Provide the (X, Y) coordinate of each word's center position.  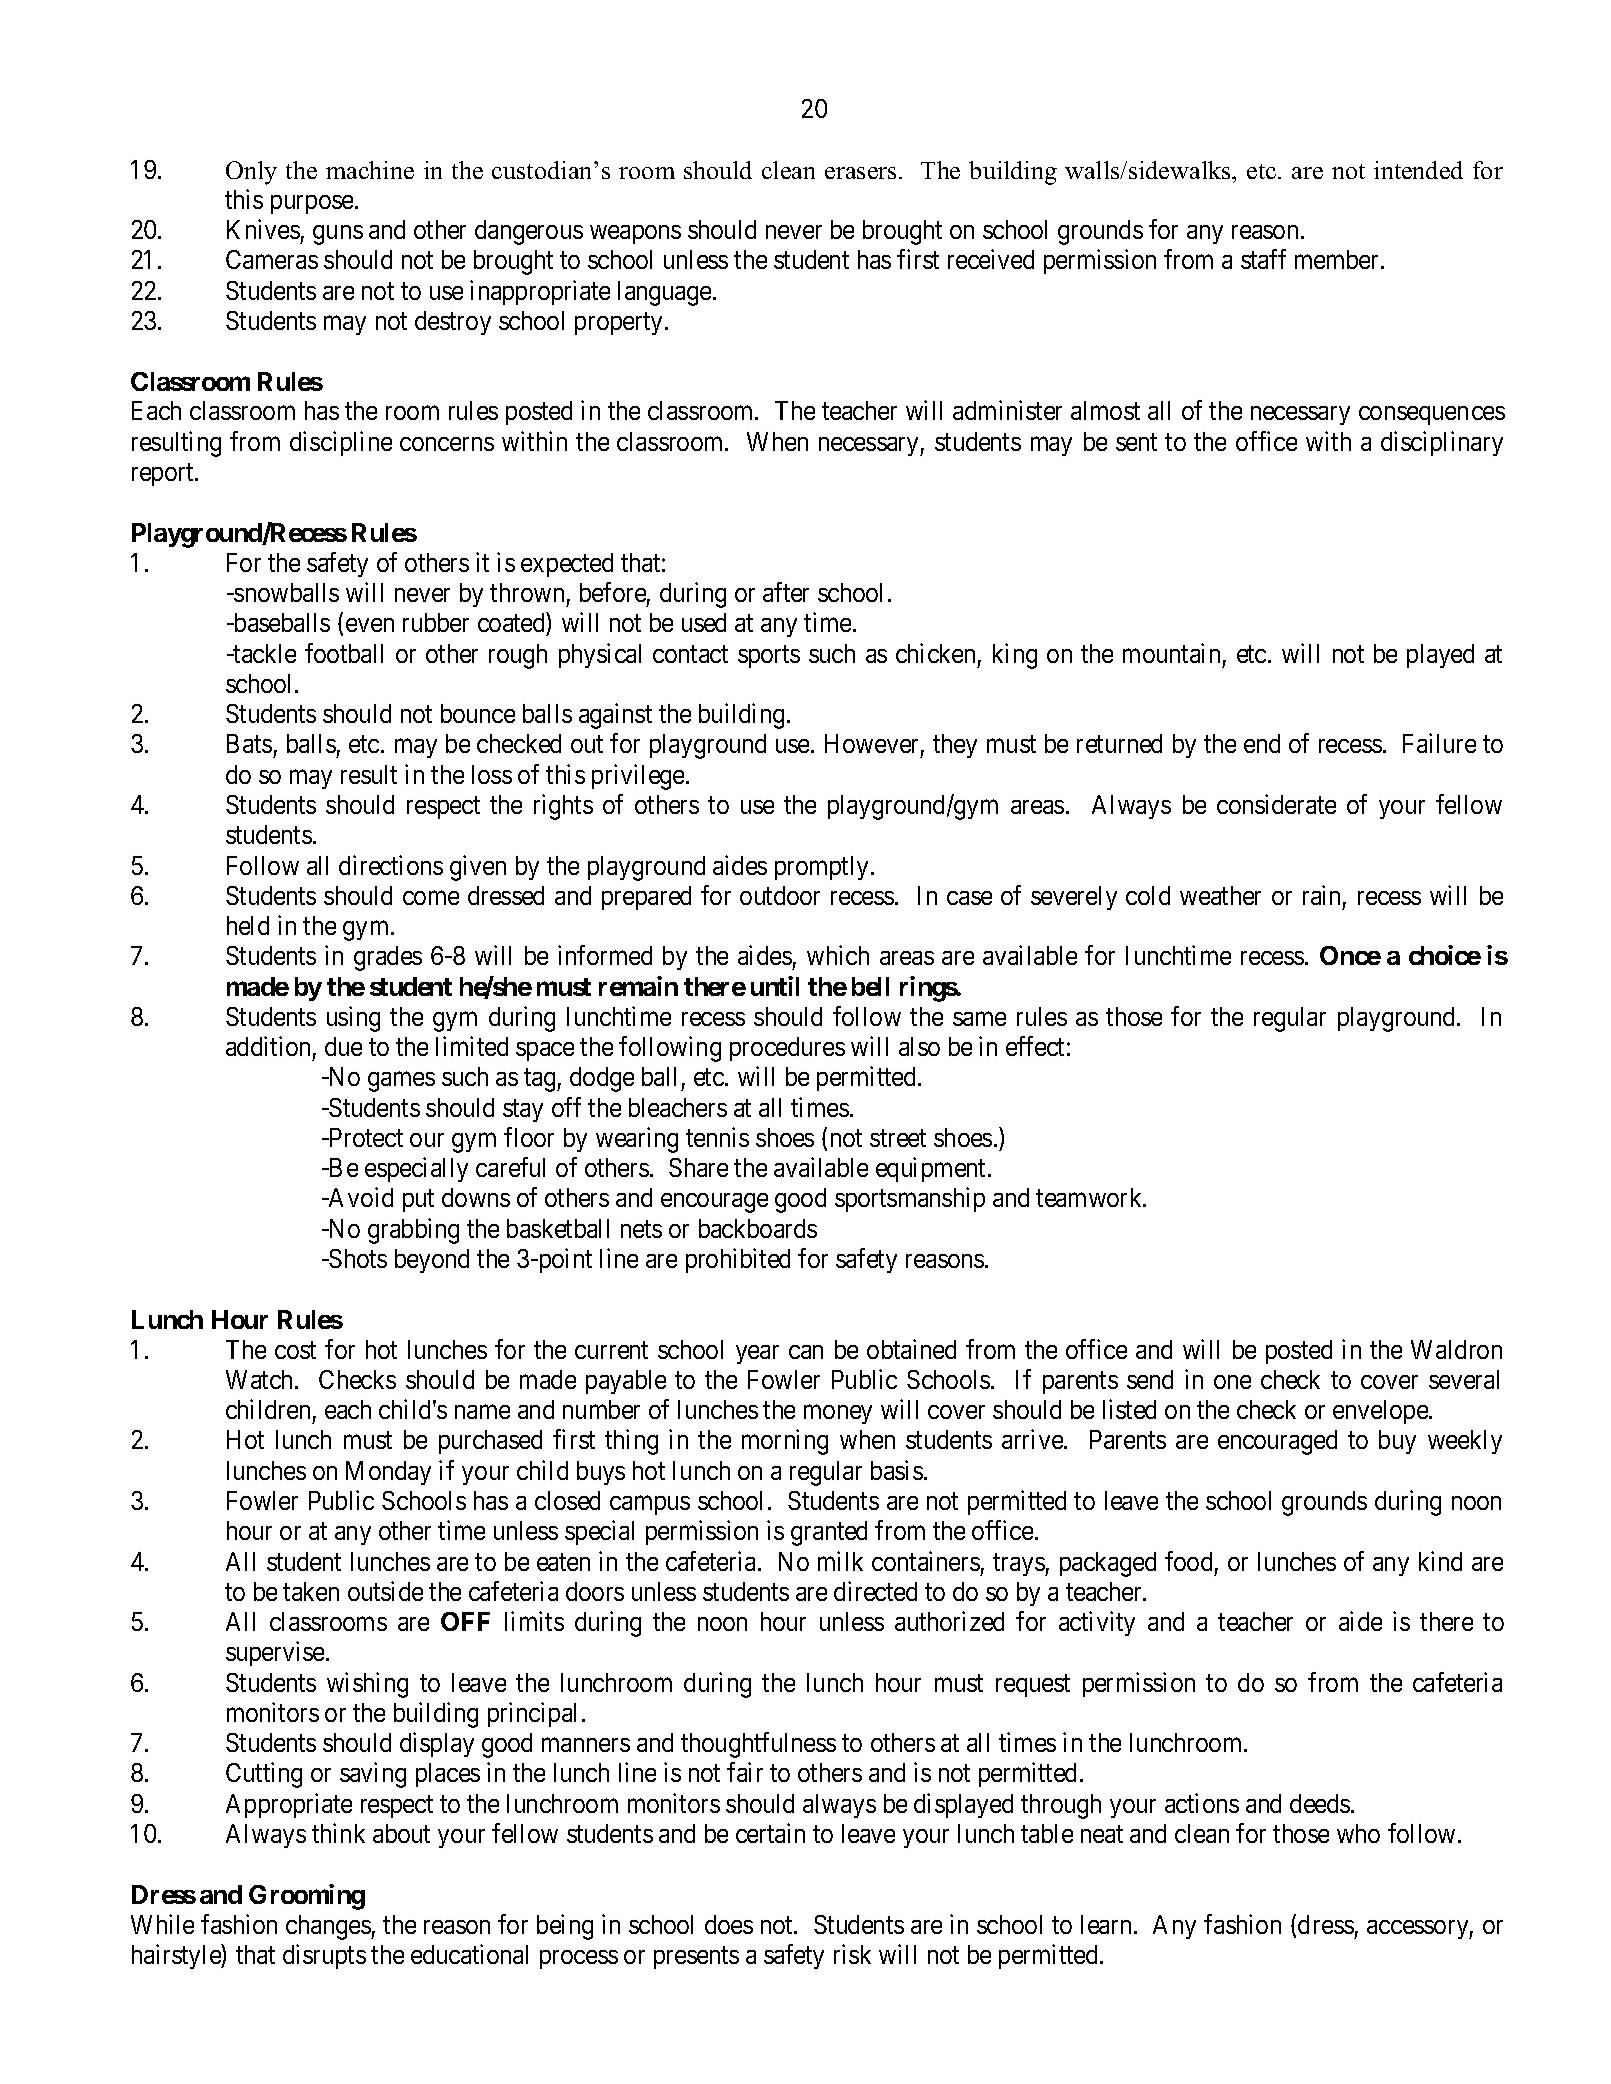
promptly (823, 868)
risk (852, 1954)
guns (338, 235)
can (806, 1352)
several (1464, 1379)
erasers (862, 173)
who (1358, 1833)
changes (329, 1927)
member (1338, 259)
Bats (249, 743)
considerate (1276, 804)
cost (295, 1350)
